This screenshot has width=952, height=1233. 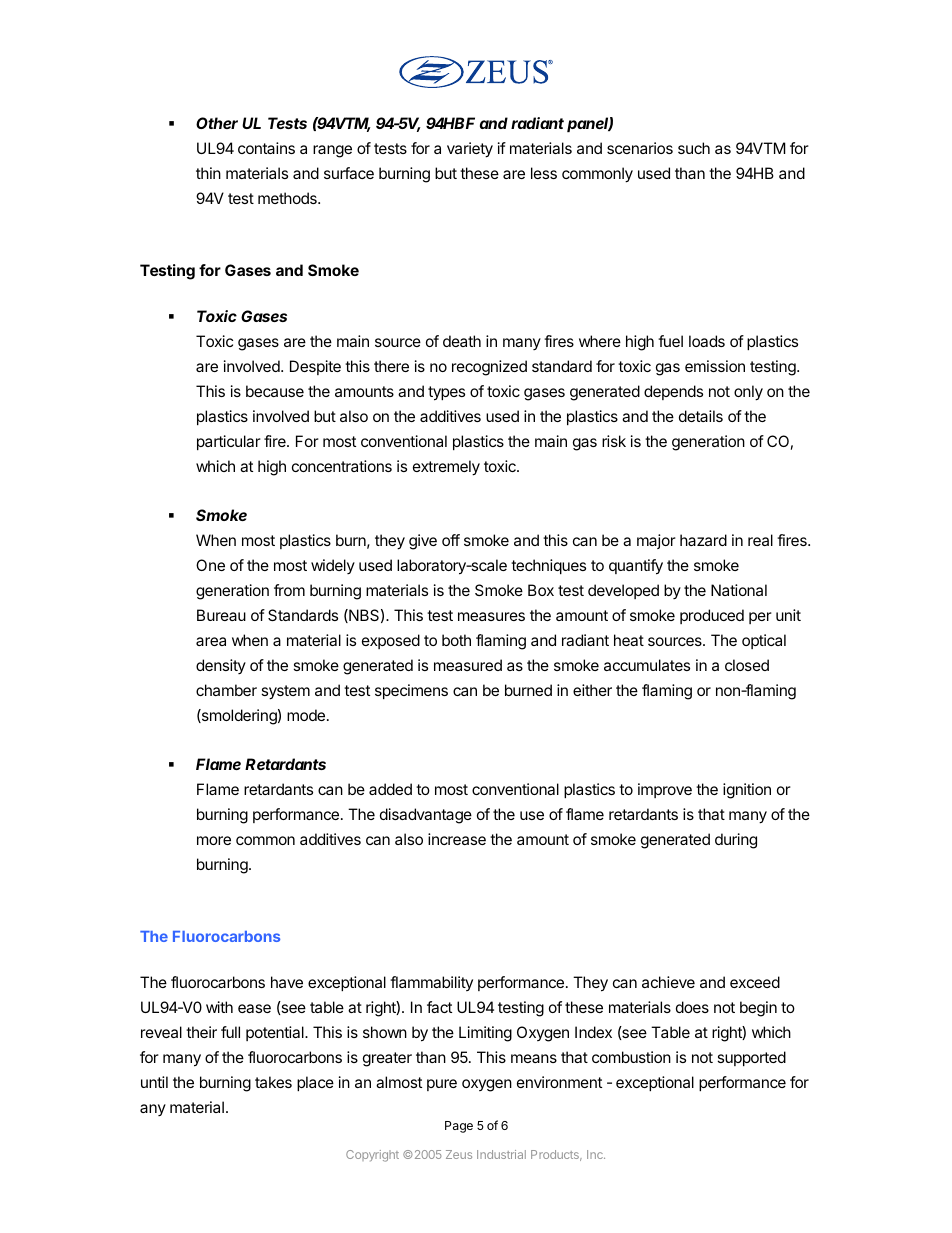 What do you see at coordinates (694, 148) in the screenshot?
I see `such` at bounding box center [694, 148].
